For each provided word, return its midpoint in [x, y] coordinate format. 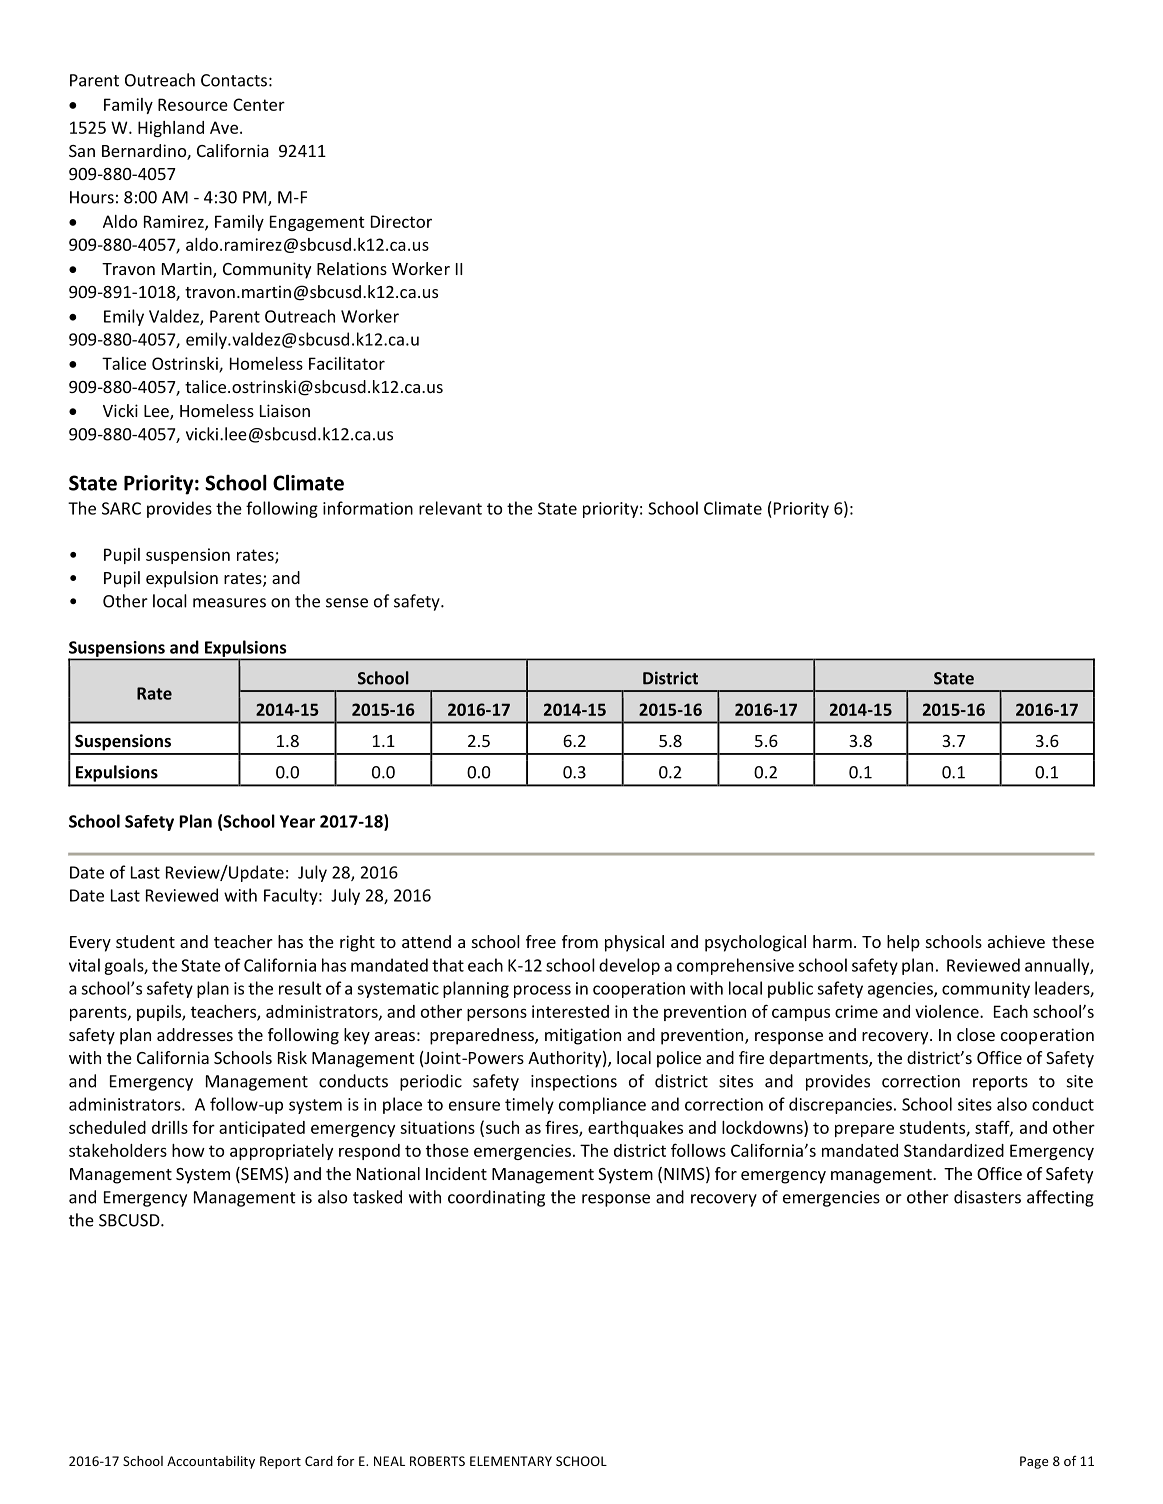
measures [229, 603]
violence [948, 1011]
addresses [195, 1034]
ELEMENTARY [511, 1461]
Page [1034, 1462]
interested [570, 1011]
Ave [224, 127]
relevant [450, 508]
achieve [1016, 941]
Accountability [211, 1462]
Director [401, 221]
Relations [352, 268]
